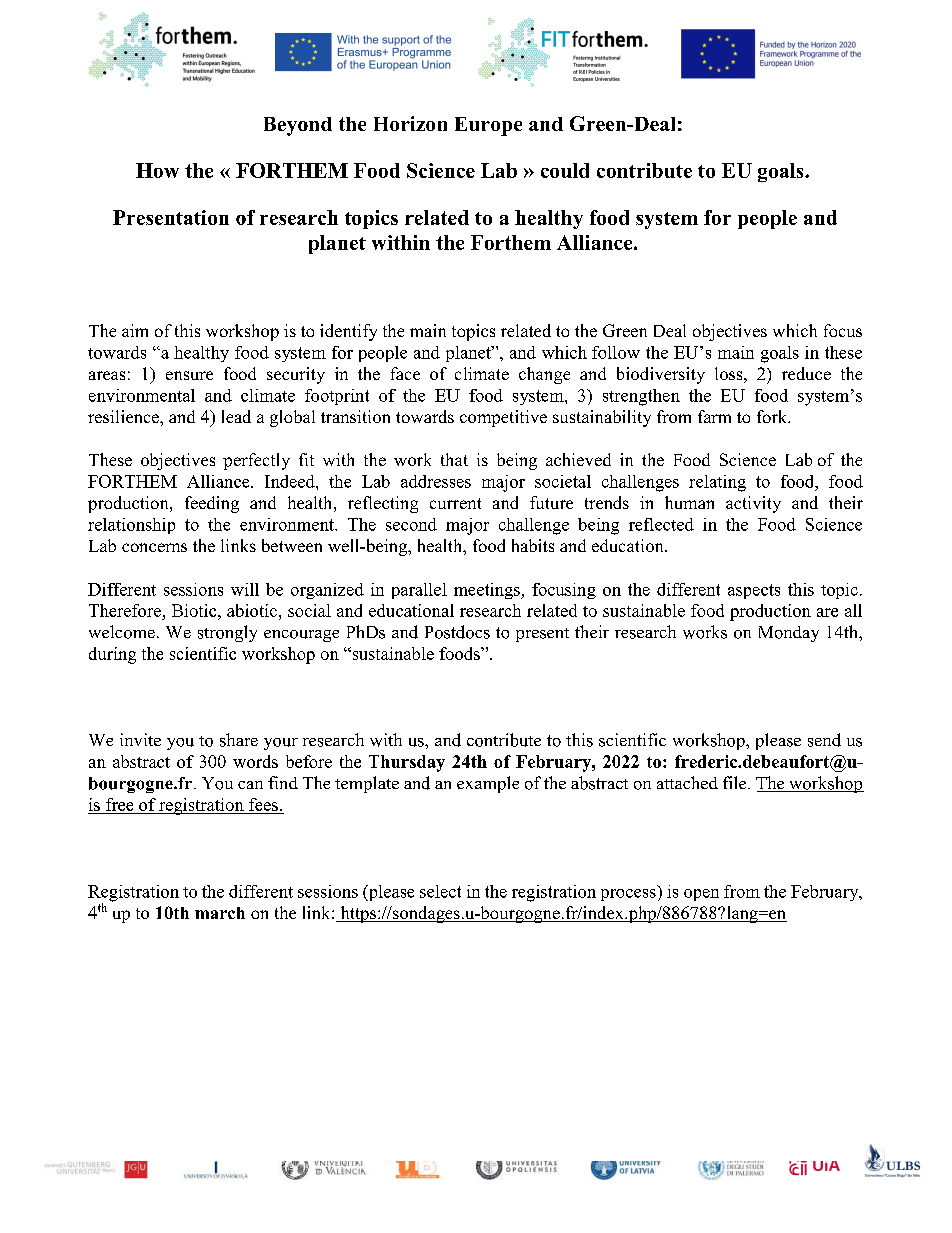 The image size is (952, 1233). What do you see at coordinates (227, 633) in the image?
I see `strongly` at bounding box center [227, 633].
